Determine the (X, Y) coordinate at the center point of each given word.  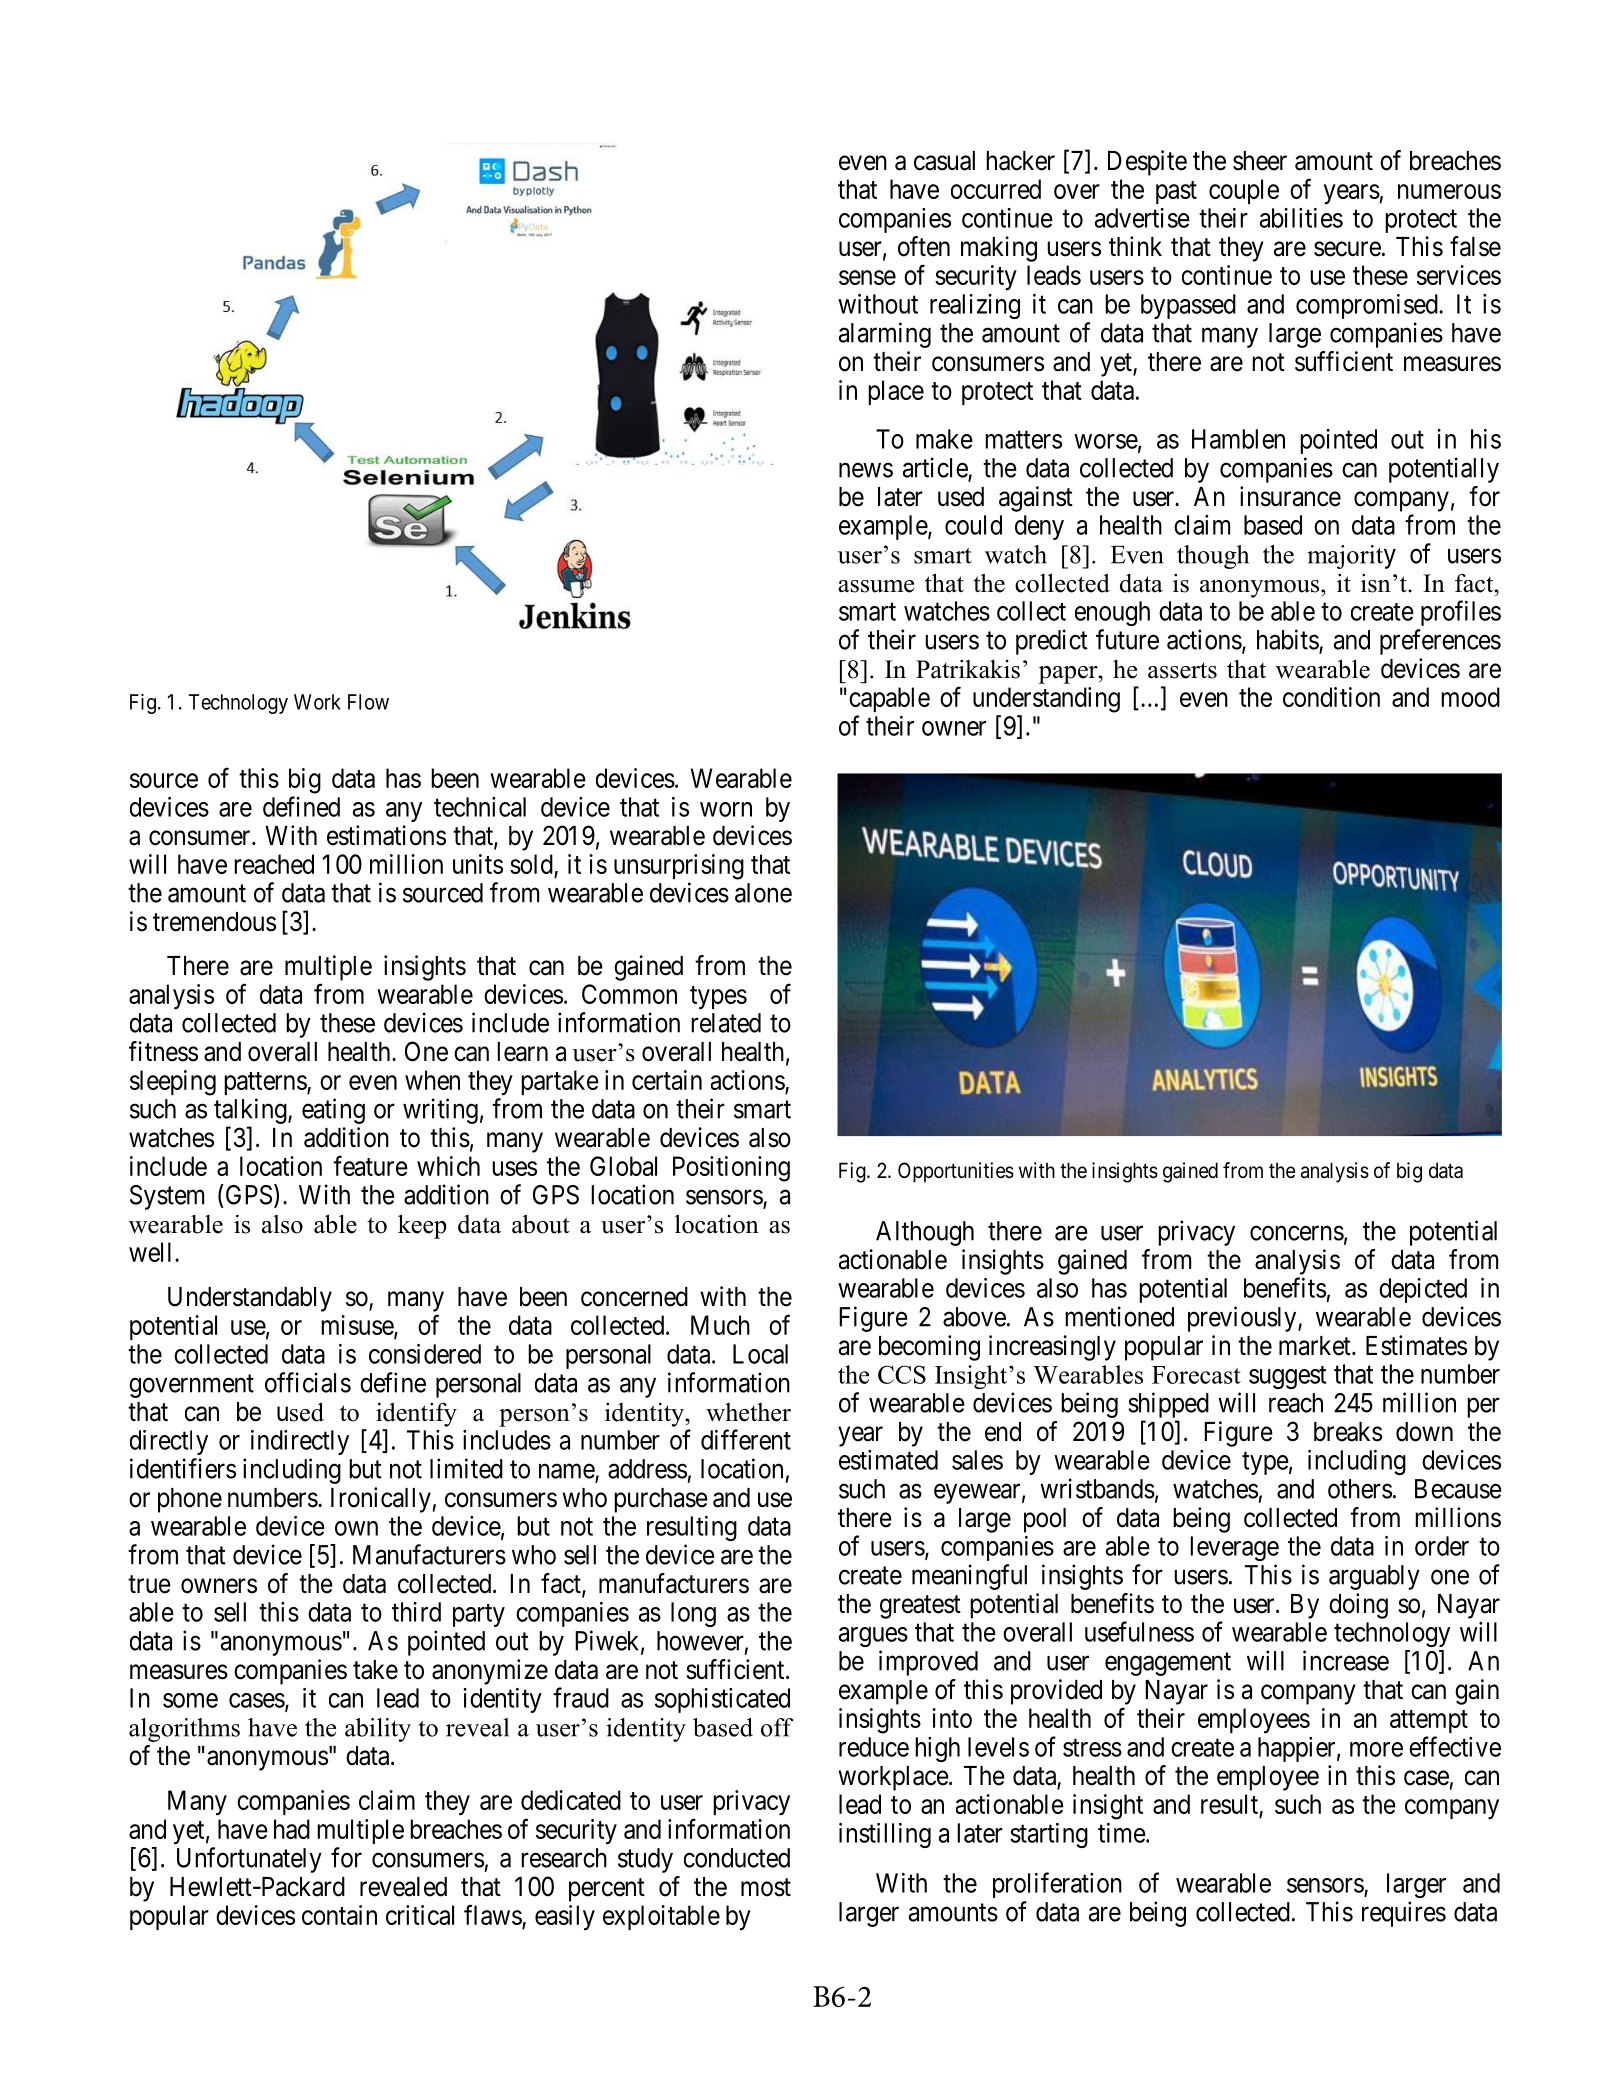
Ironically (381, 1500)
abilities (1301, 218)
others (1360, 1489)
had (292, 1829)
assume (876, 586)
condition (1331, 697)
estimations (386, 835)
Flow (368, 702)
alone (763, 893)
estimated (888, 1460)
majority (1351, 557)
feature (370, 1165)
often (924, 246)
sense (867, 277)
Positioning (731, 1169)
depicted (1423, 1290)
